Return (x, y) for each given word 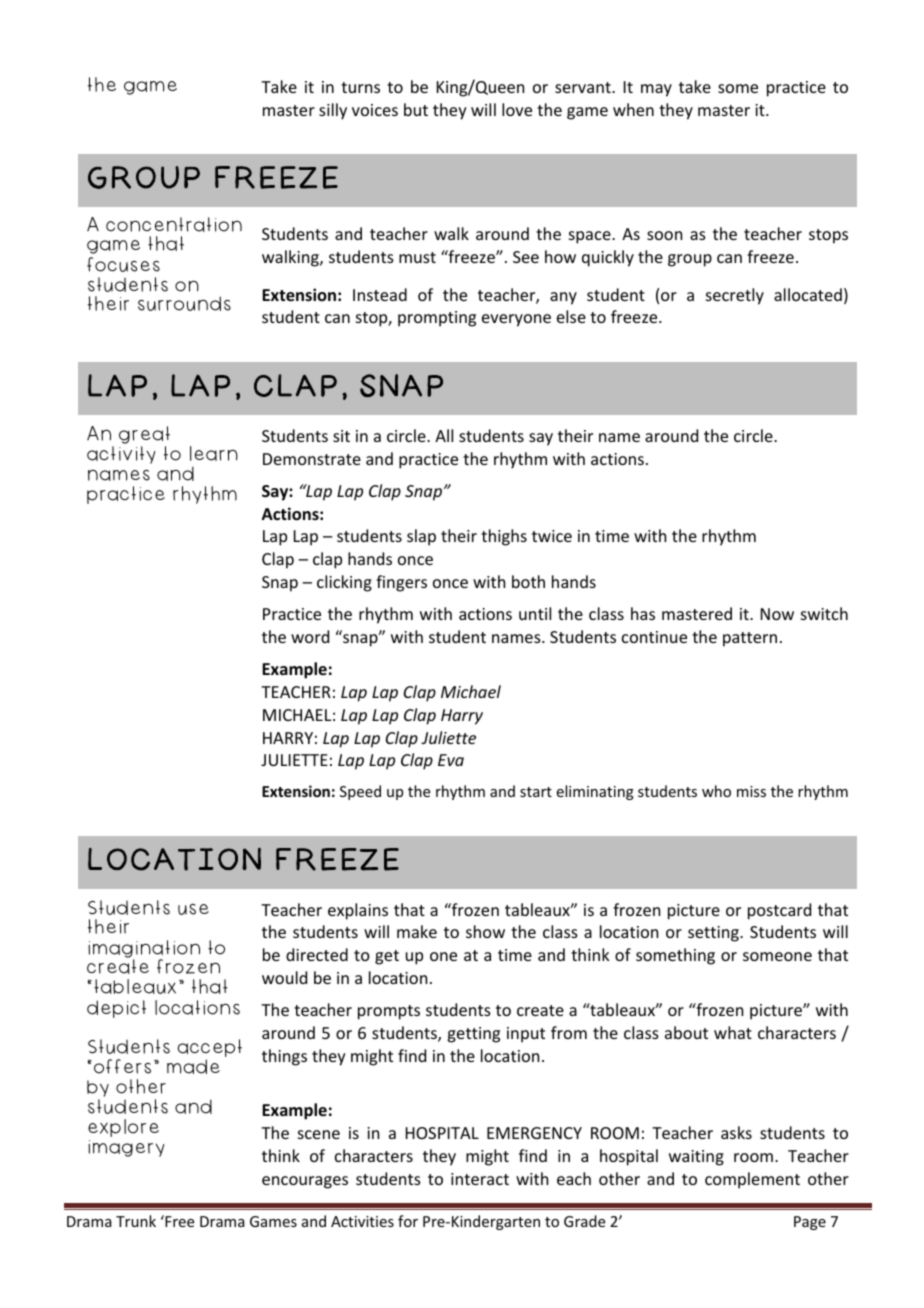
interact (480, 1179)
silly (333, 111)
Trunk (136, 1221)
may (656, 90)
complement (752, 1180)
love (517, 109)
